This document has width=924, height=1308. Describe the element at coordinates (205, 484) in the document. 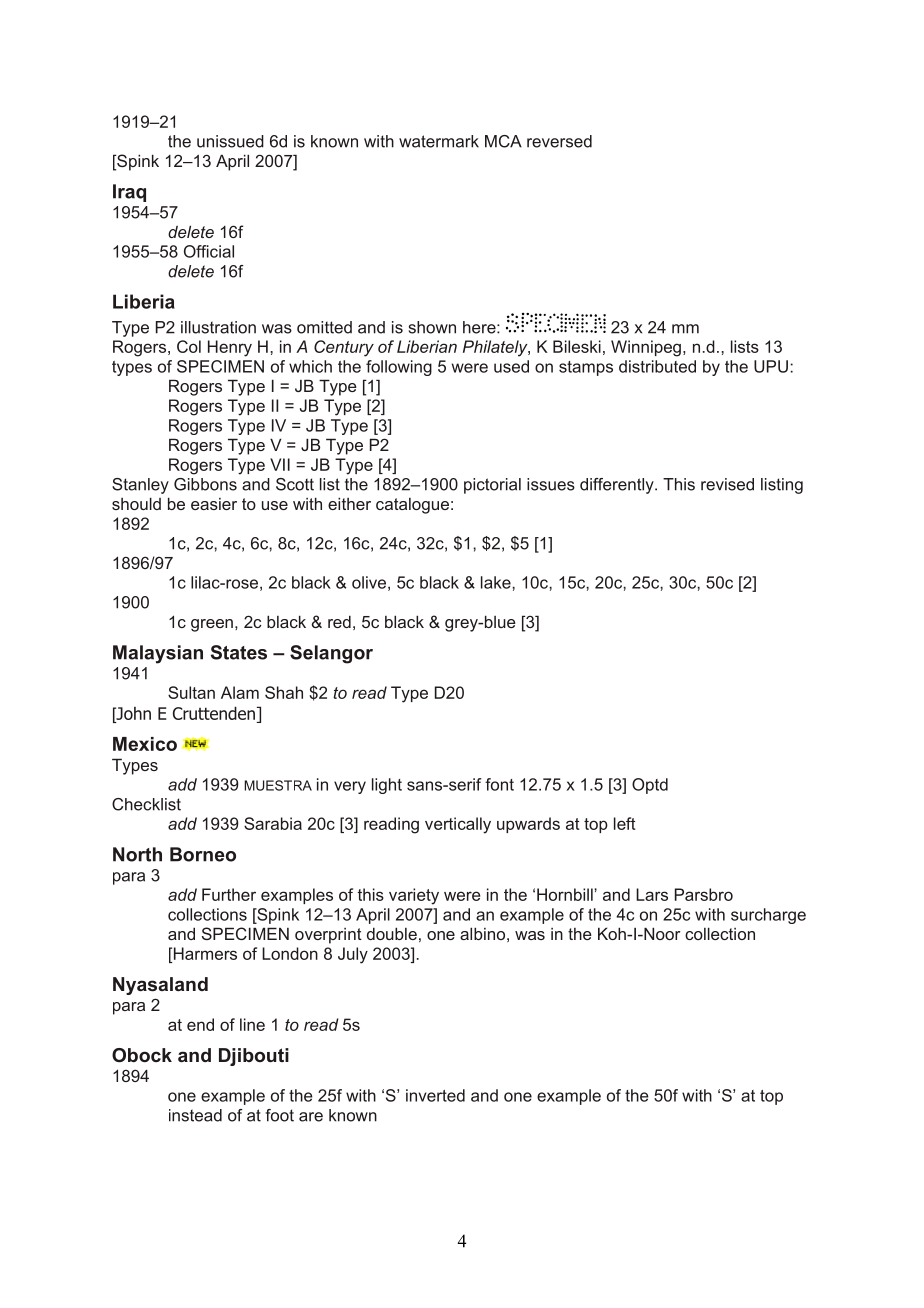

I see `Gibbons` at that location.
